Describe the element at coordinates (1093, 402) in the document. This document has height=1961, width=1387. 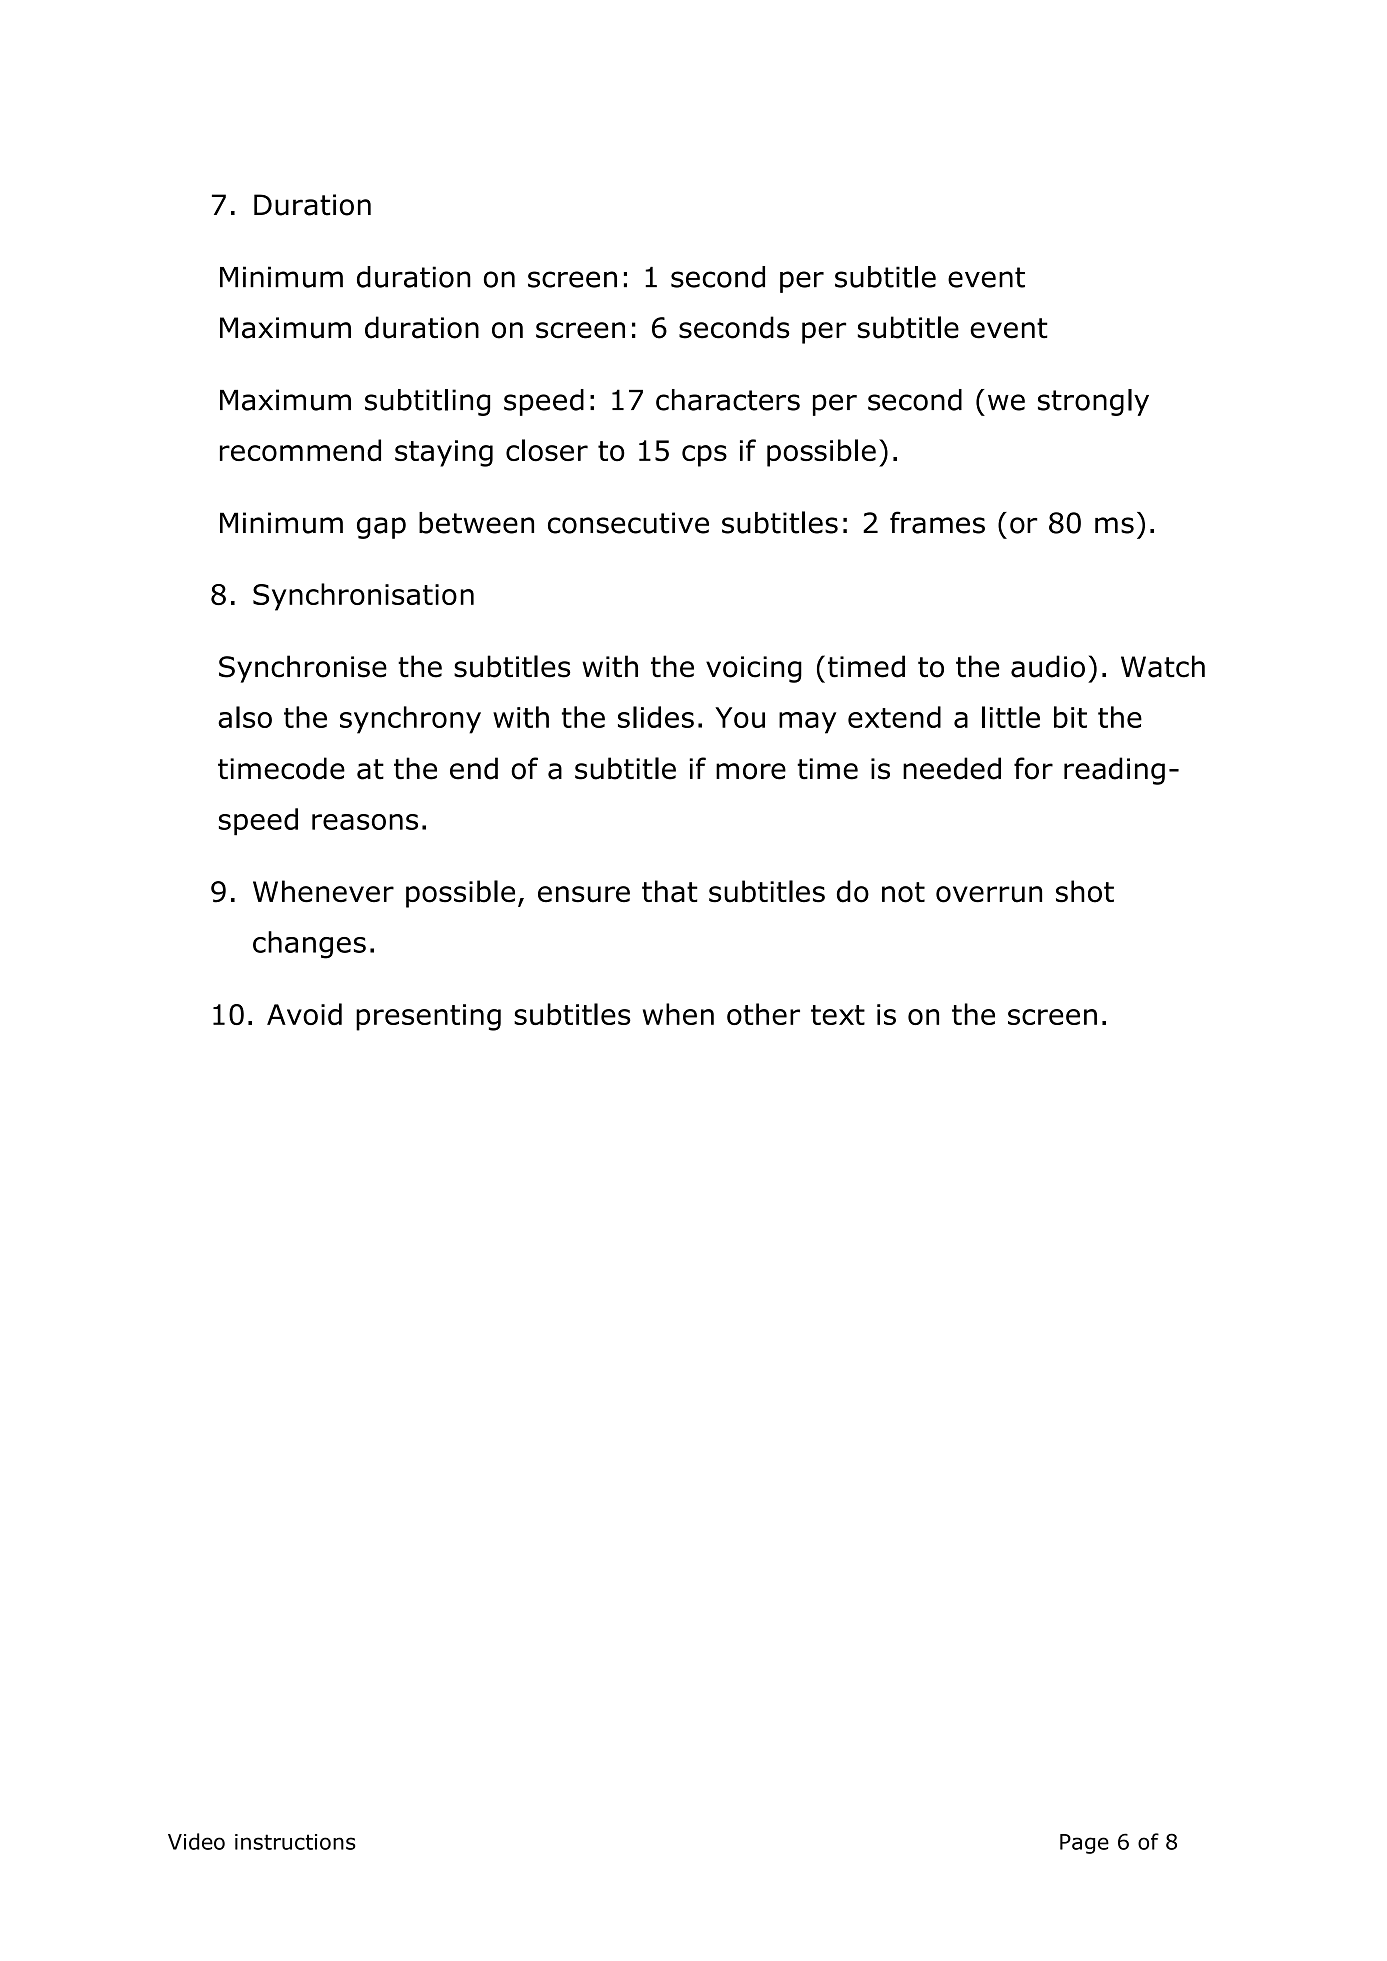
I see `strongly` at that location.
